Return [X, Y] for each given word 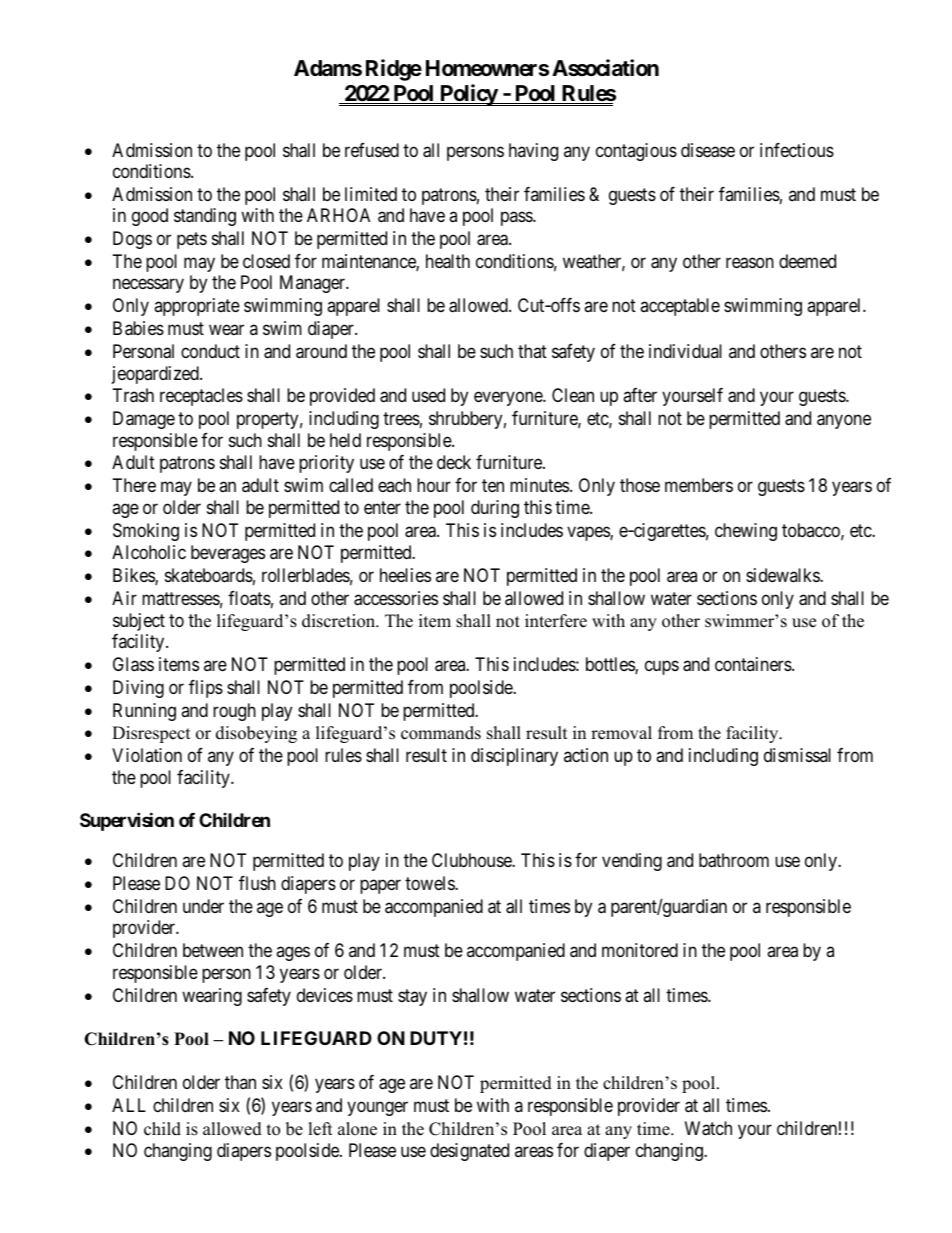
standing [205, 217]
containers [754, 664]
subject [139, 622]
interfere [556, 621]
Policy [468, 95]
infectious [797, 150]
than [240, 1082]
